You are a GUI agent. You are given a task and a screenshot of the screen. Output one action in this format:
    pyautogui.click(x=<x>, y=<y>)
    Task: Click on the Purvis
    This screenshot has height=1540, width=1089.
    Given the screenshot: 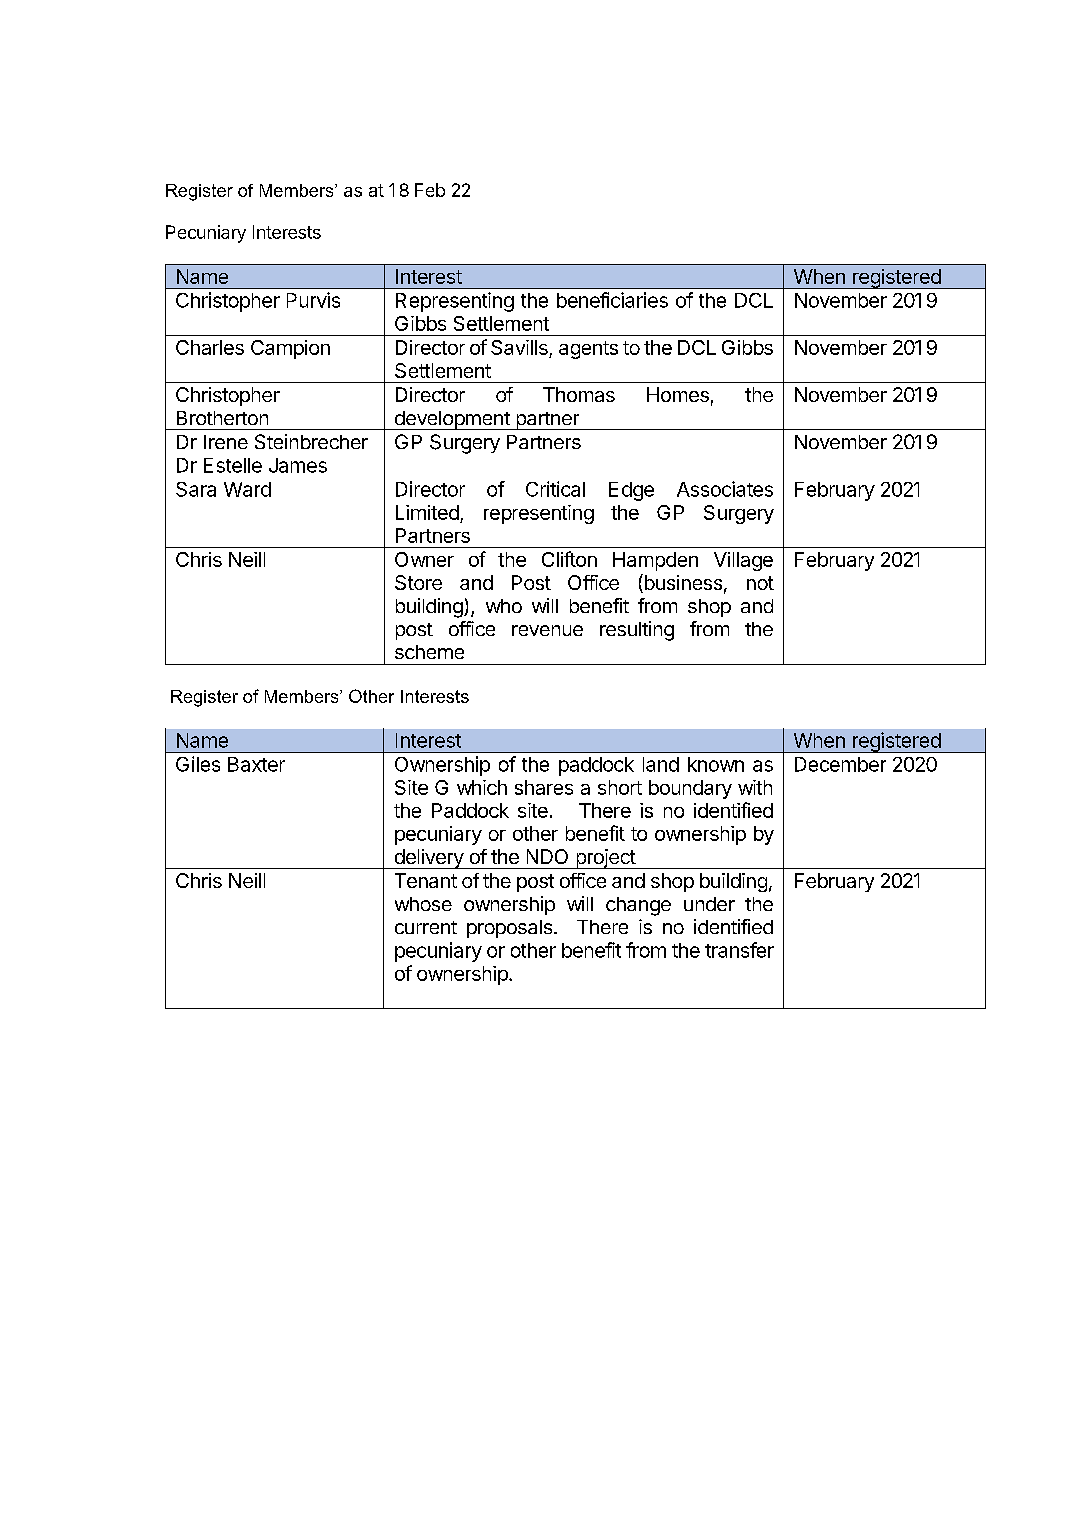 What is the action you would take?
    pyautogui.click(x=313, y=300)
